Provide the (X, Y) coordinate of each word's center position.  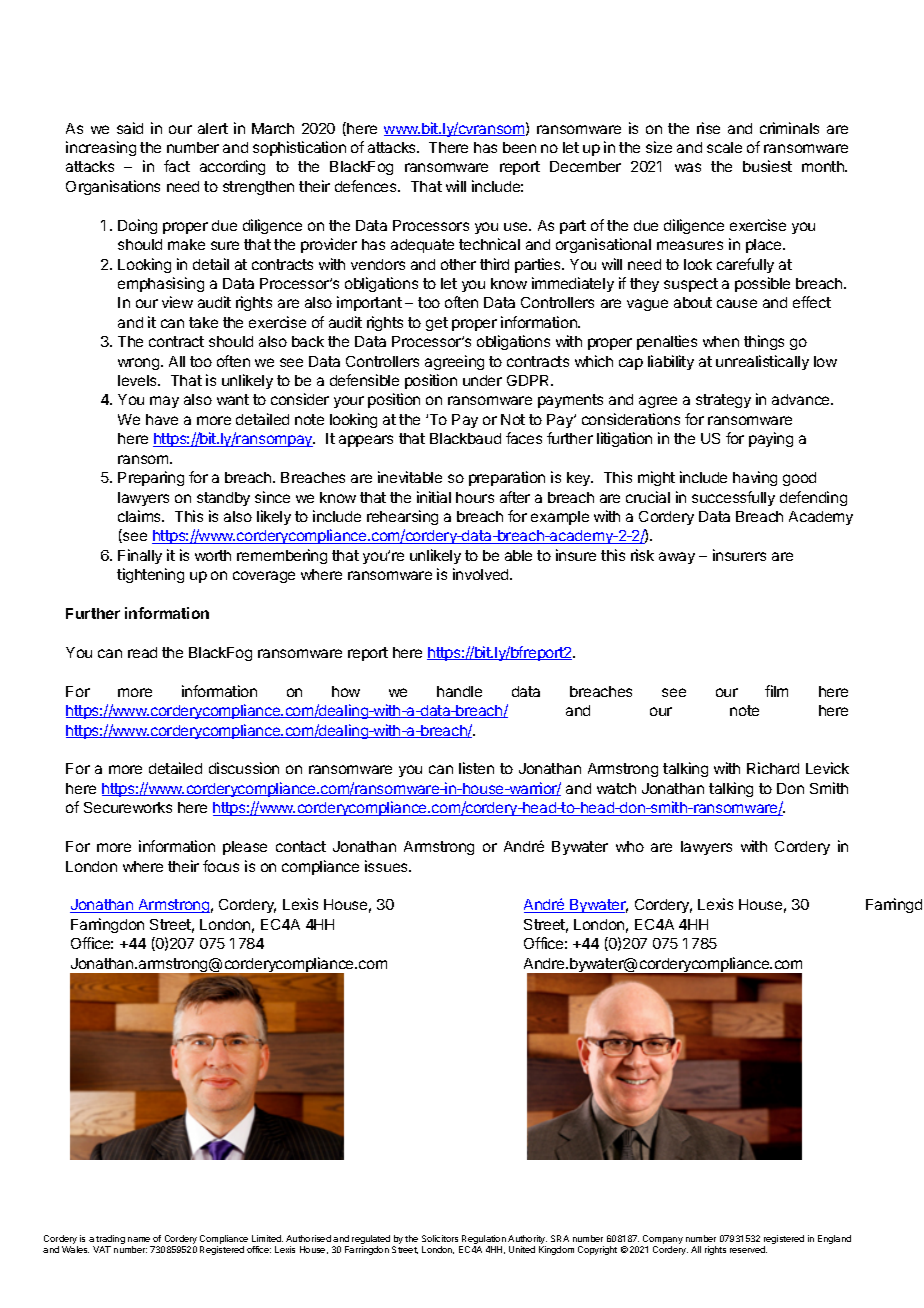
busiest (767, 166)
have (162, 419)
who (630, 846)
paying (771, 439)
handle (459, 691)
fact (177, 166)
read (142, 652)
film (776, 691)
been (519, 147)
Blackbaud (465, 438)
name (139, 1239)
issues (387, 866)
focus (221, 866)
